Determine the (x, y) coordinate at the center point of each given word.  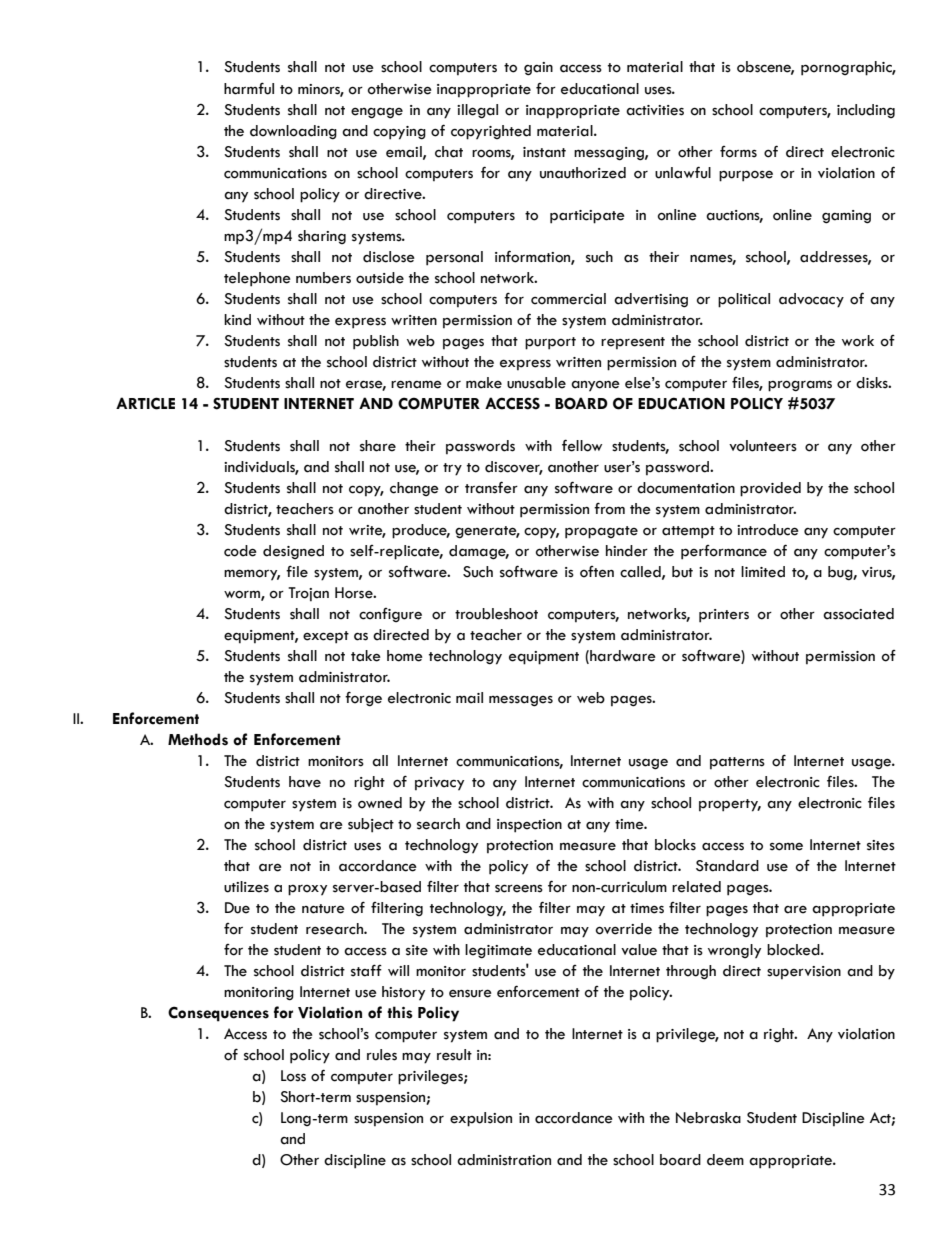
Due (237, 908)
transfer (491, 487)
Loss (293, 1076)
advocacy (811, 300)
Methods (198, 739)
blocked (794, 950)
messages (521, 701)
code (240, 551)
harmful (249, 88)
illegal (477, 111)
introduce (768, 530)
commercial (568, 299)
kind (237, 320)
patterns (737, 763)
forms (738, 152)
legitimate (498, 951)
